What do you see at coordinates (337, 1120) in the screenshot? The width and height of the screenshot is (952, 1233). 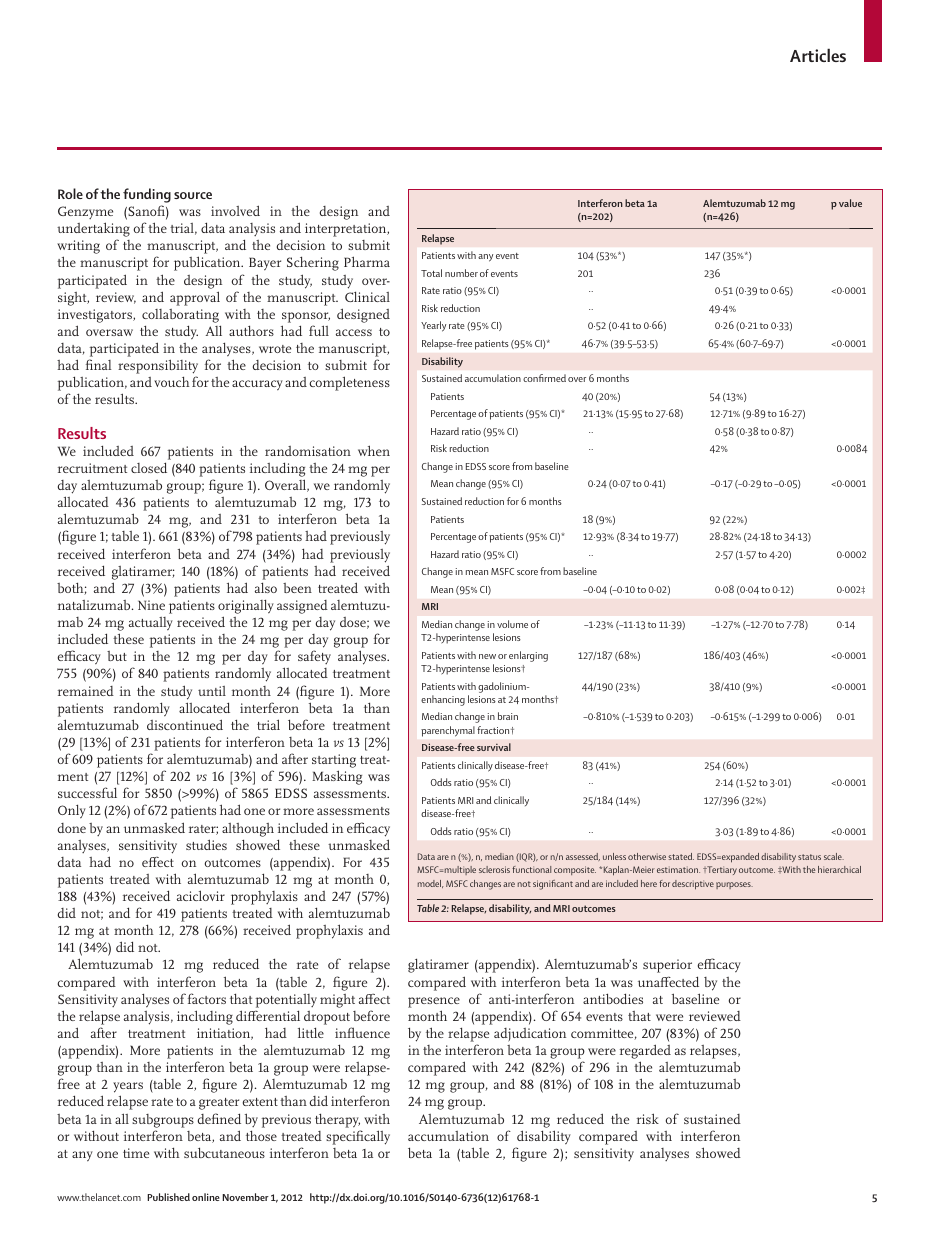 I see `therapy` at bounding box center [337, 1120].
